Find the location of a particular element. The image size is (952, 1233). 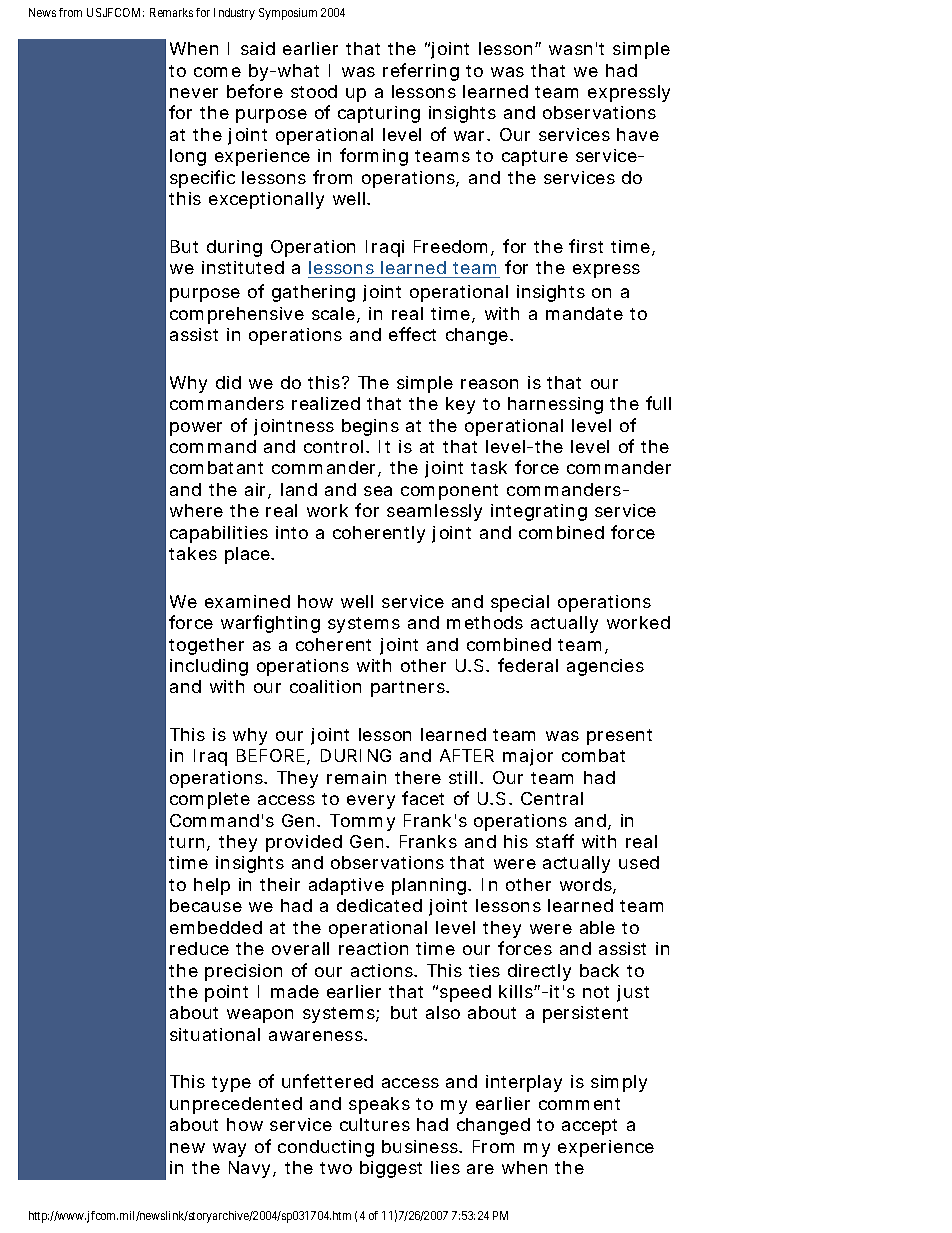

seamlessly is located at coordinates (434, 512).
